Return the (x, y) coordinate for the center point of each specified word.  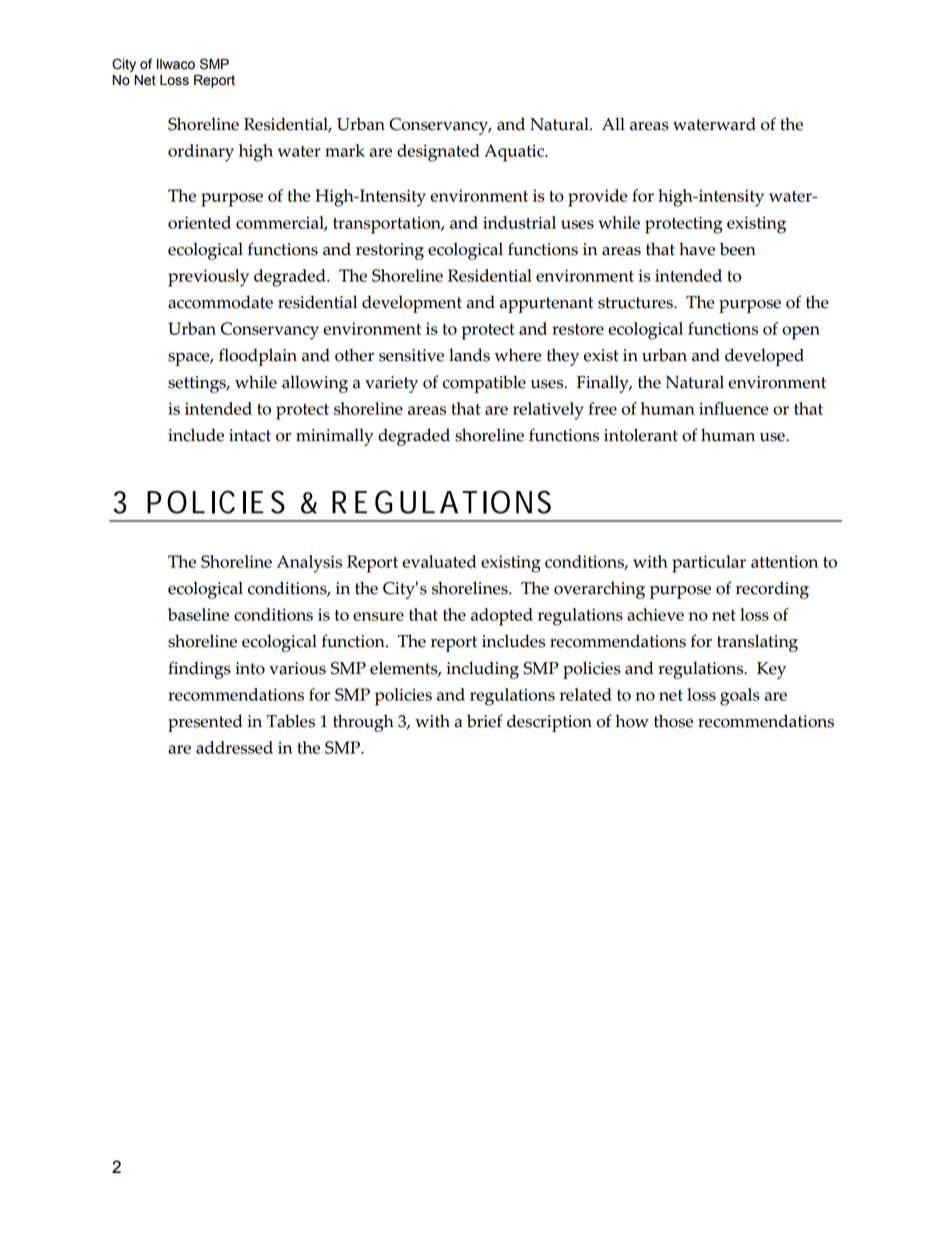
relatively (548, 411)
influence (734, 408)
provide (598, 198)
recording (772, 590)
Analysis (309, 564)
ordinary (201, 153)
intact (250, 435)
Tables (290, 721)
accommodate (220, 302)
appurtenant (546, 305)
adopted (502, 617)
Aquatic (515, 153)
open (801, 333)
